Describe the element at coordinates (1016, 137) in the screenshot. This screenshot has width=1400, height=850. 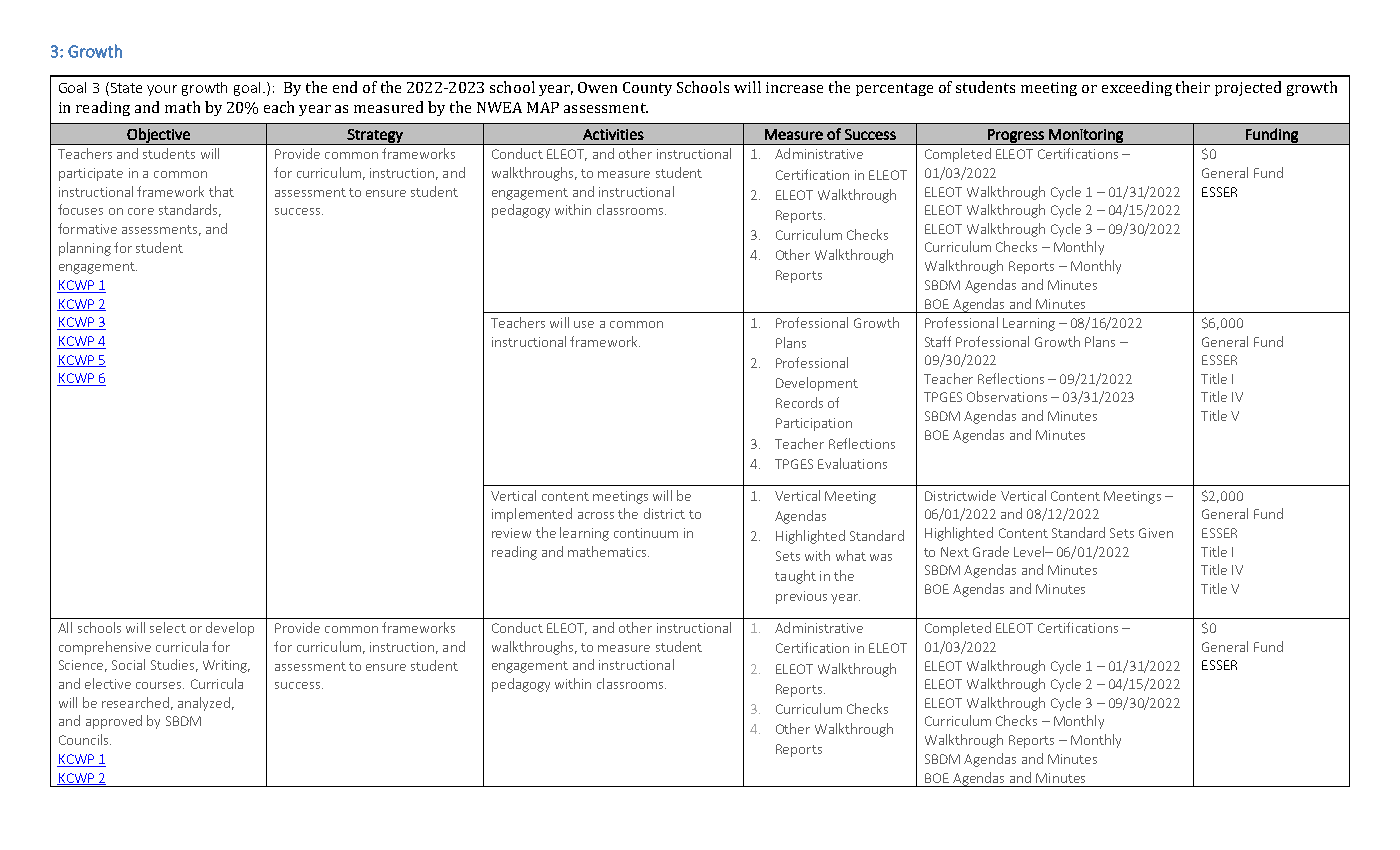
I see `Progress` at that location.
